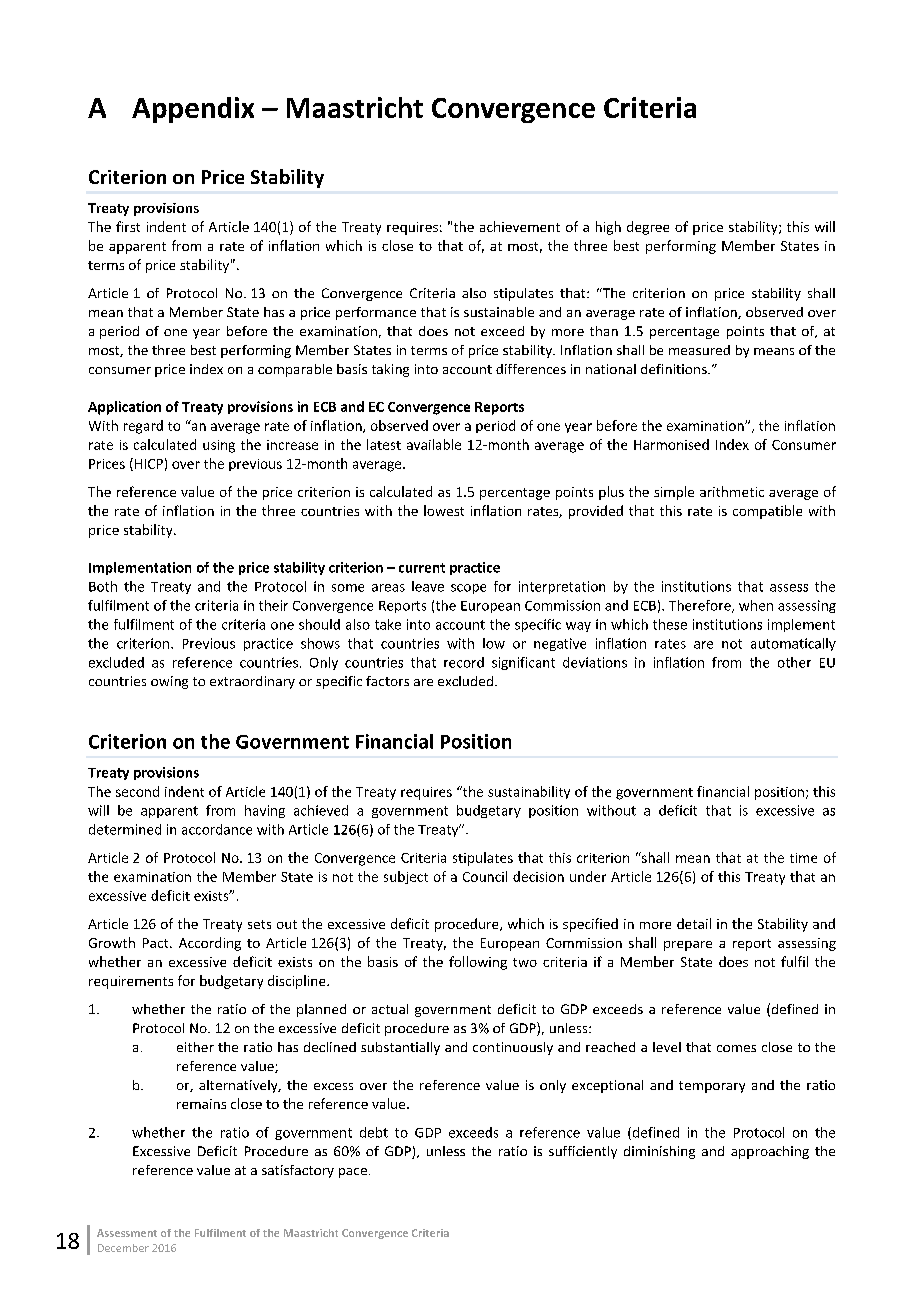 The width and height of the image is (924, 1308). I want to click on time, so click(803, 858).
